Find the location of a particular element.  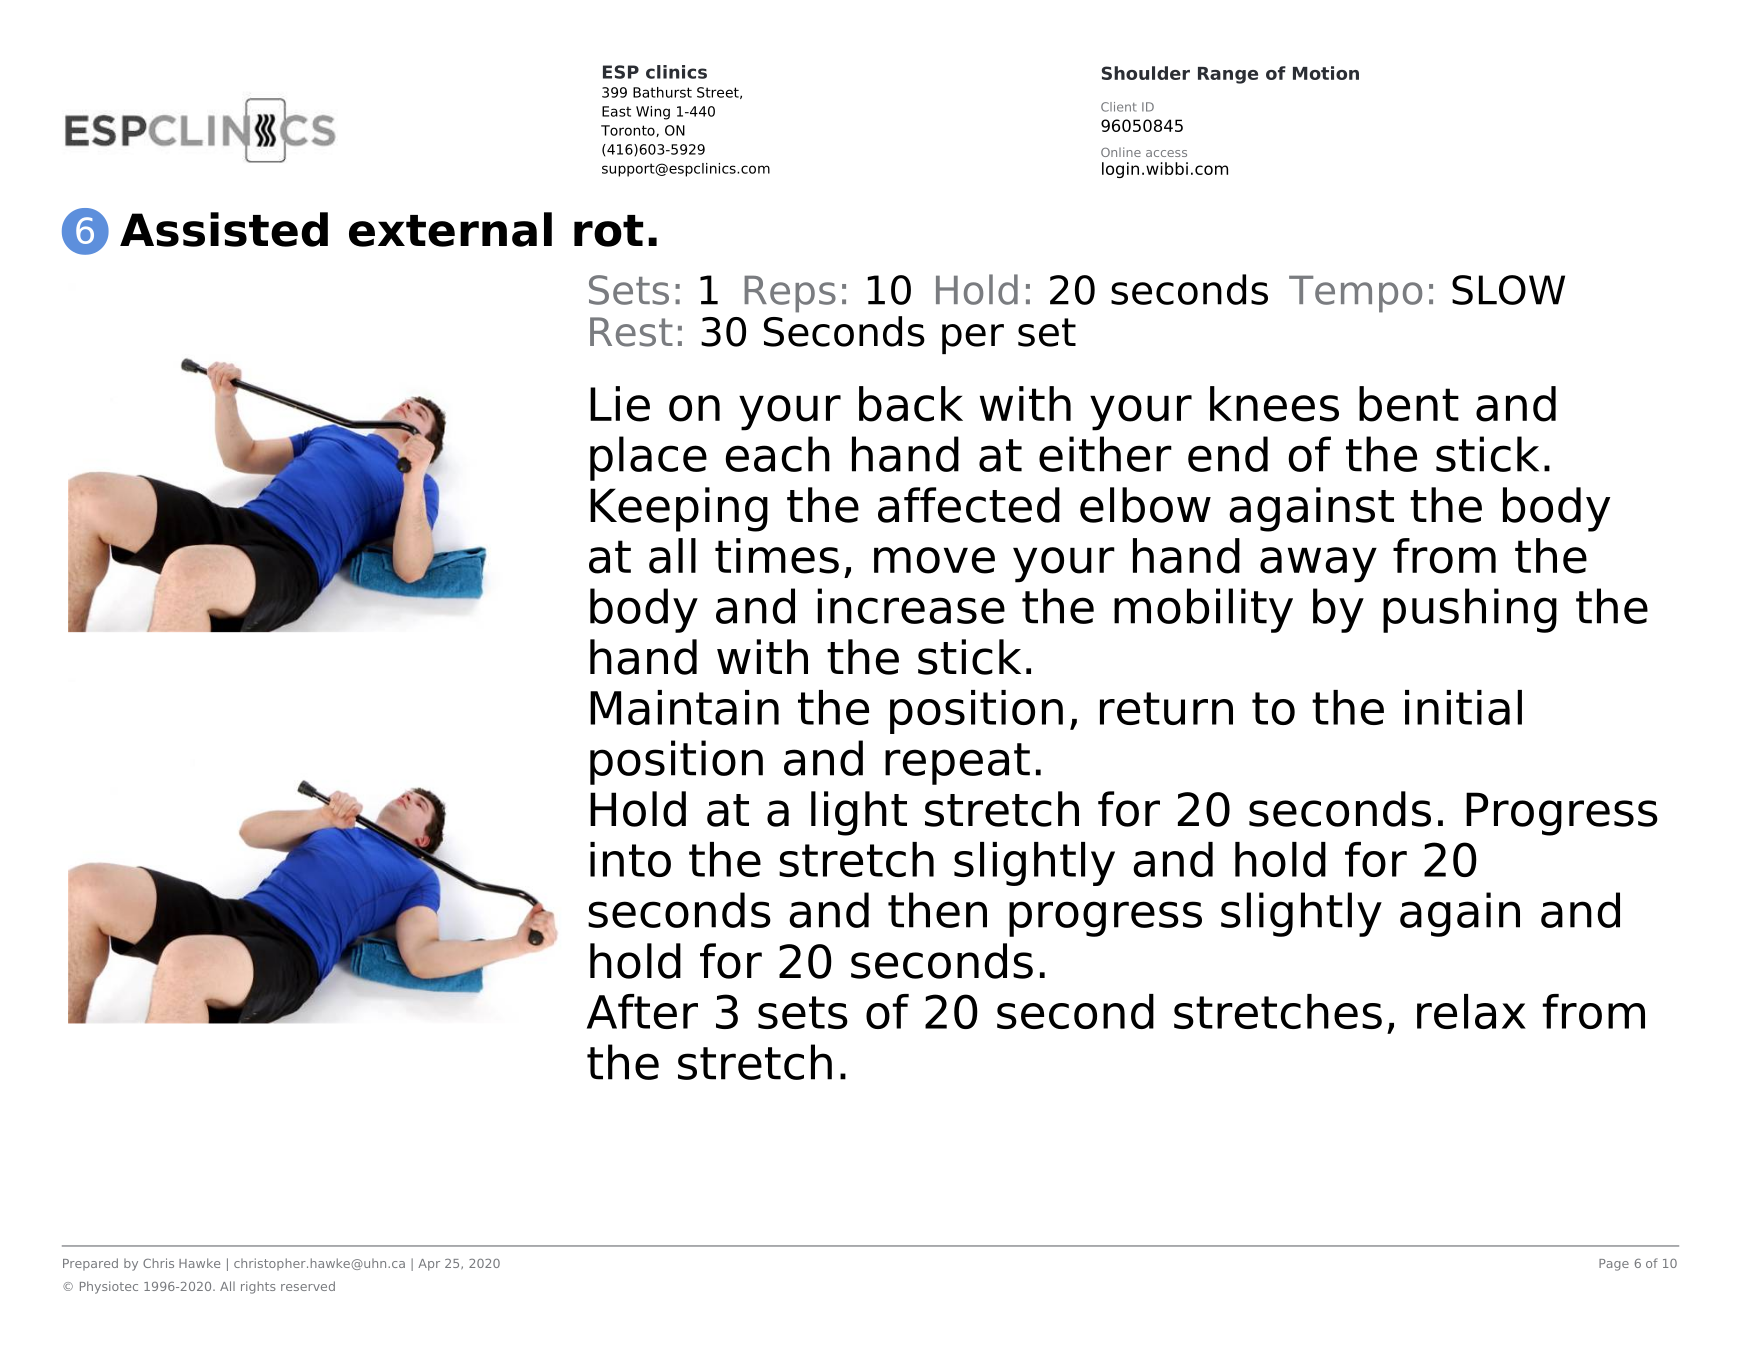

then is located at coordinates (937, 910).
